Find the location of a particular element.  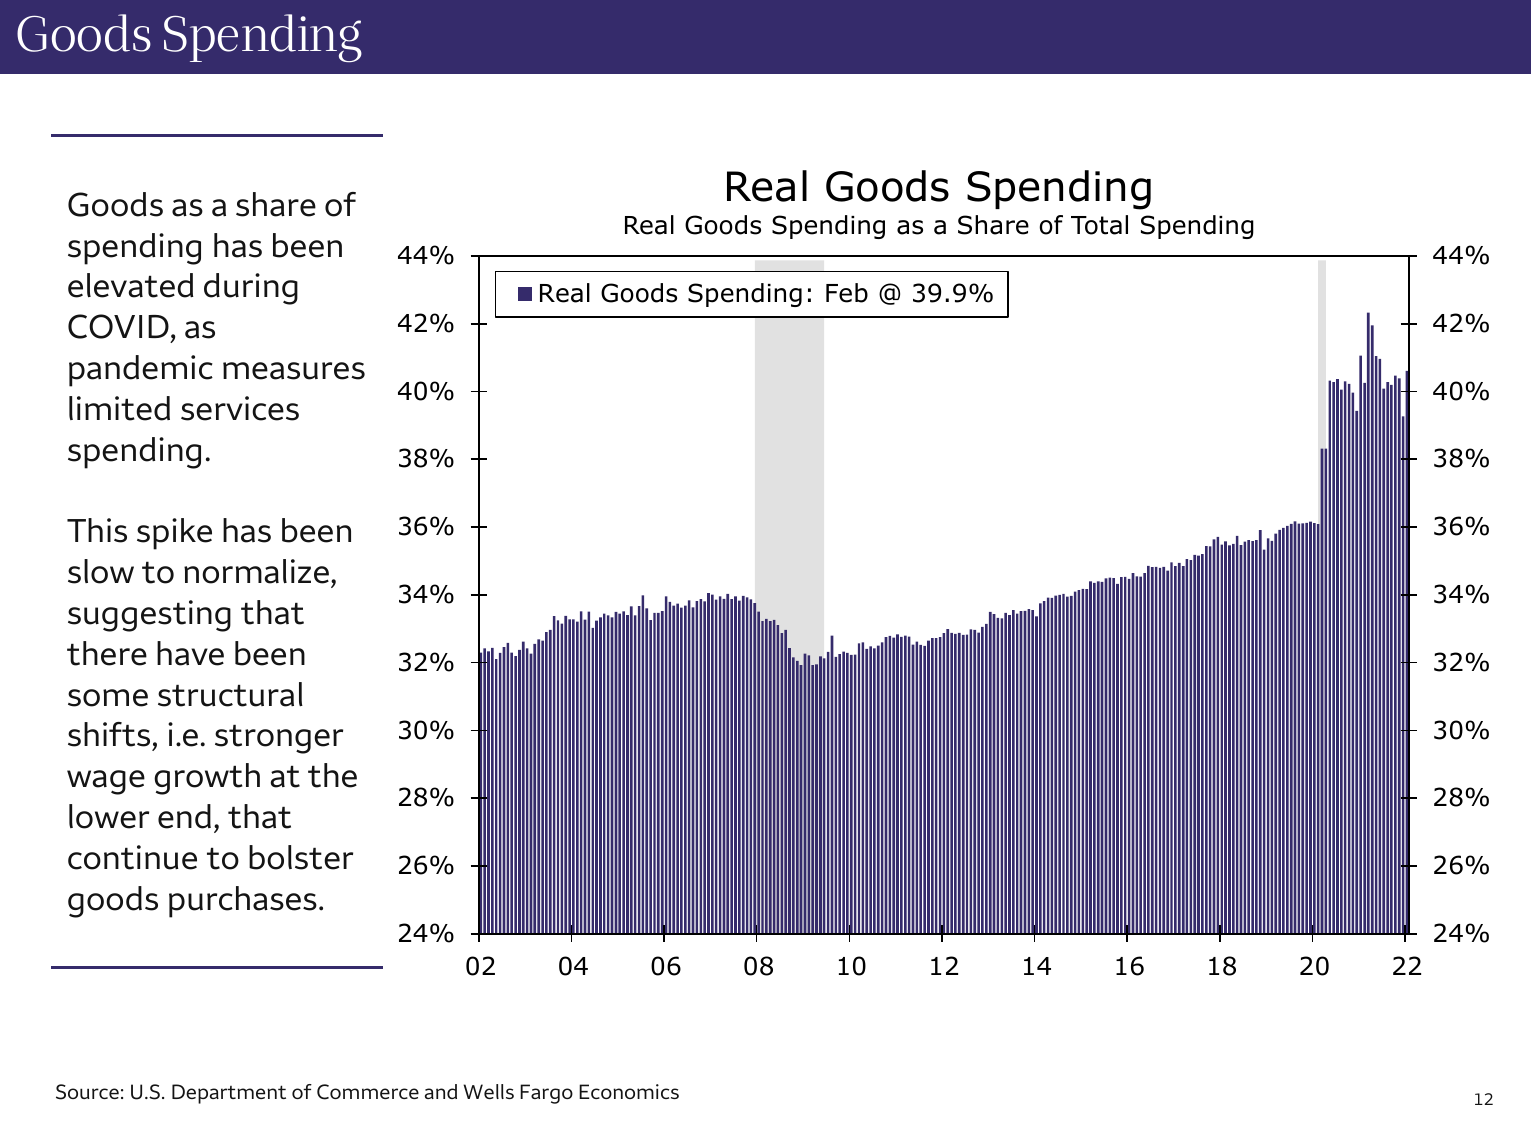

during is located at coordinates (251, 289).
